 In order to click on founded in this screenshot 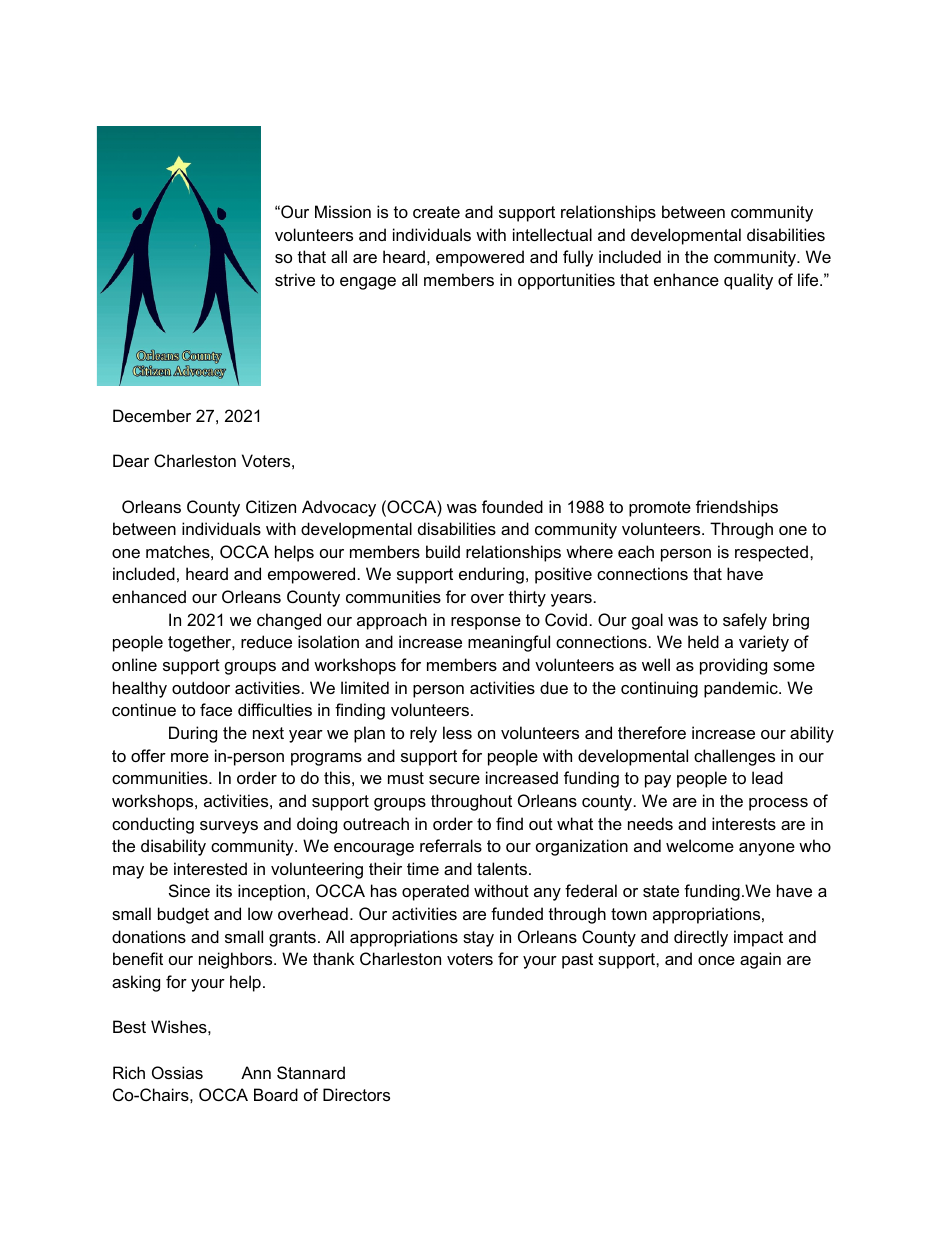, I will do `click(512, 506)`.
